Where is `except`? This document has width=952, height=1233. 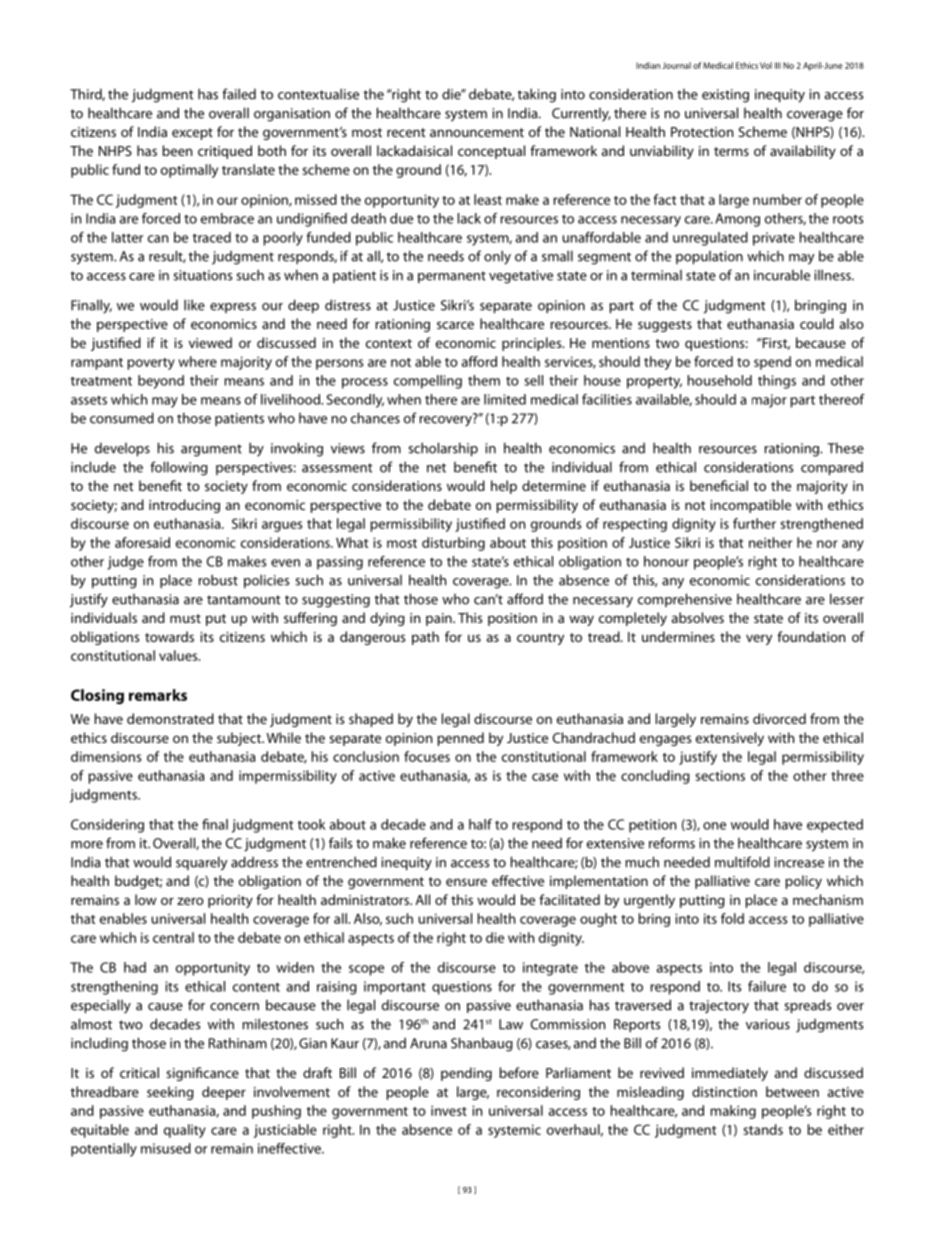
except is located at coordinates (192, 134).
